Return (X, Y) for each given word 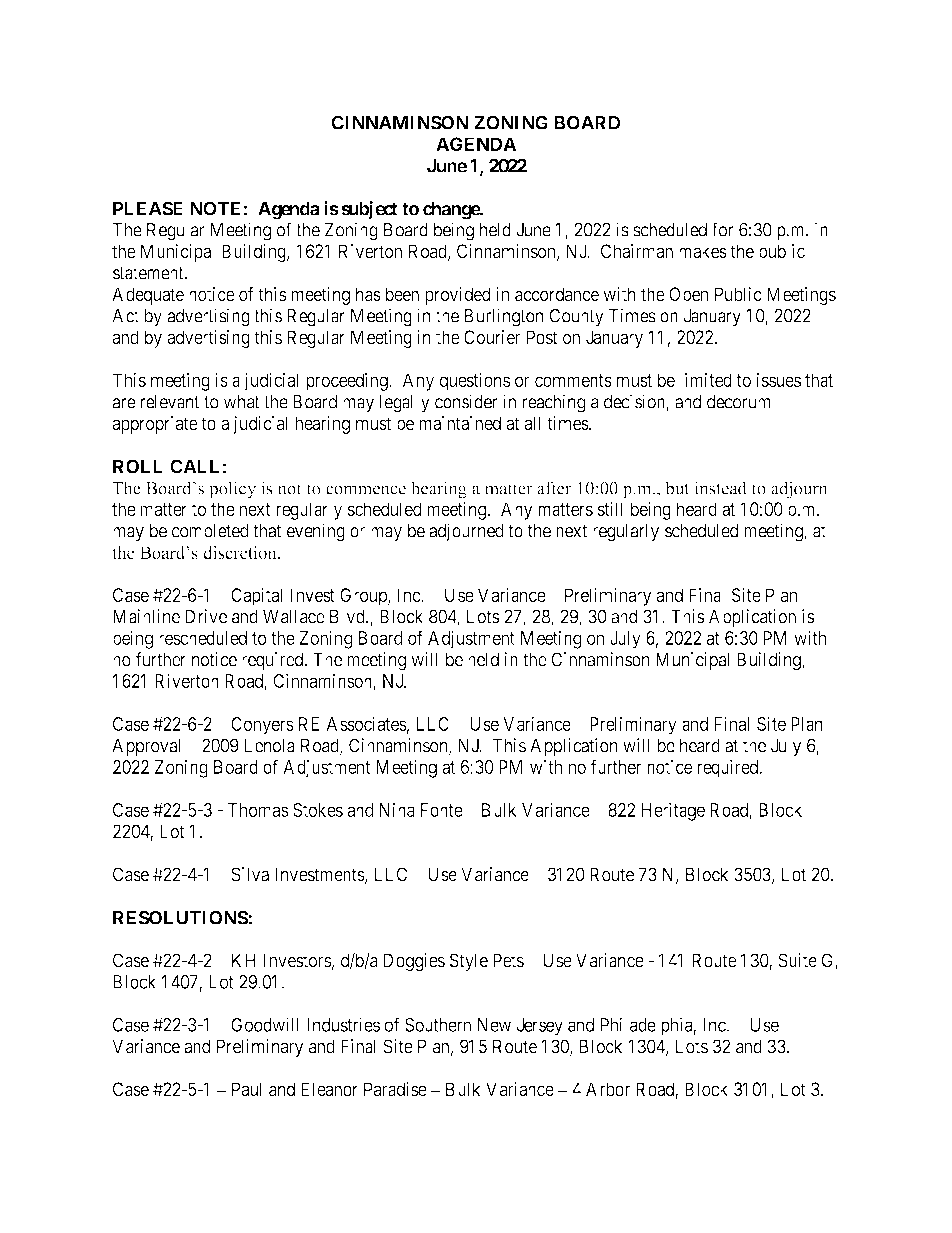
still (610, 509)
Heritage (673, 811)
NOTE (215, 208)
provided (458, 296)
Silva (250, 874)
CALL (194, 466)
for (722, 229)
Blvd (348, 616)
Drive (206, 616)
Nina (397, 809)
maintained (460, 423)
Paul (246, 1089)
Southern (438, 1025)
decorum (738, 402)
